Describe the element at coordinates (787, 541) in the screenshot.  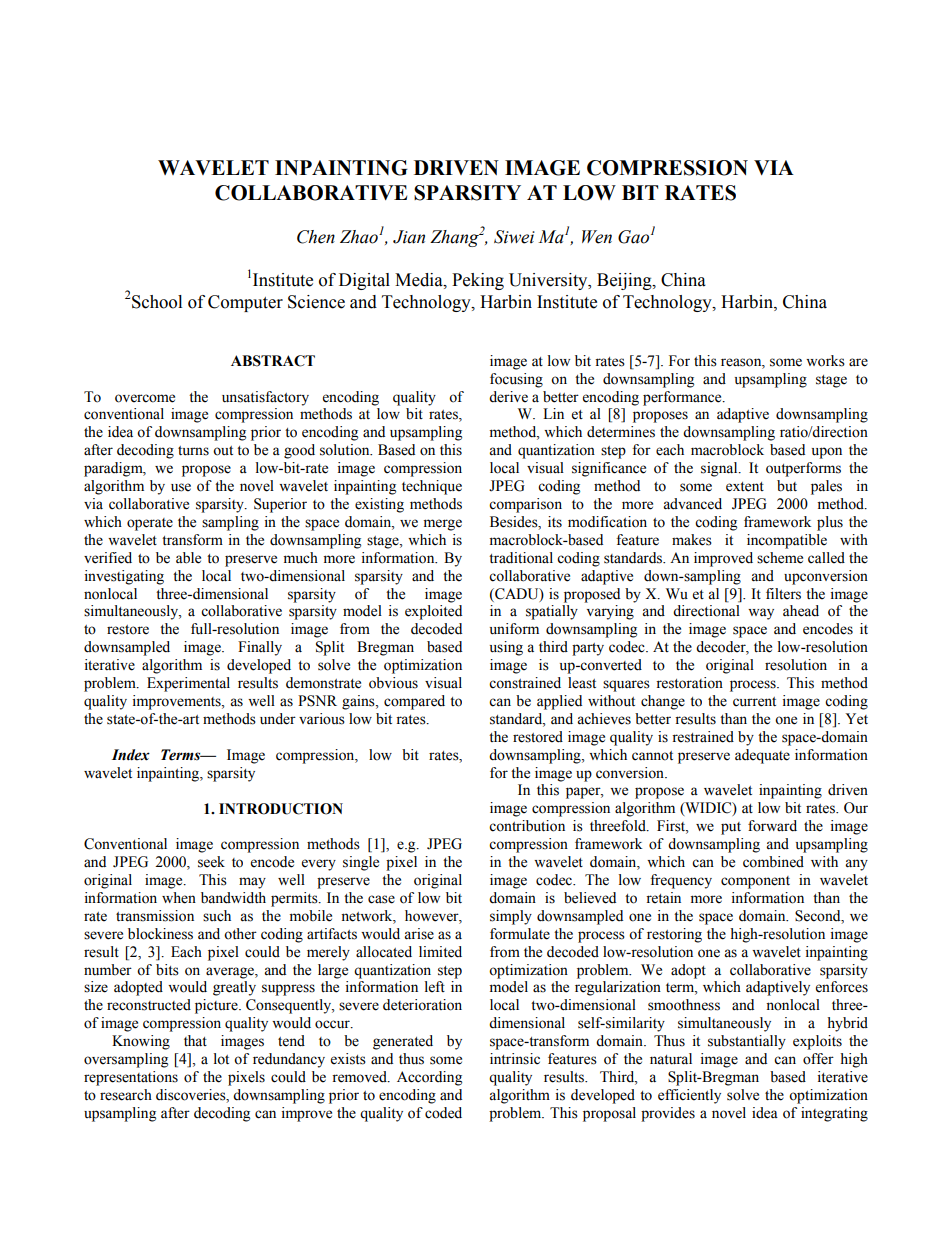
I see `incompatible` at that location.
